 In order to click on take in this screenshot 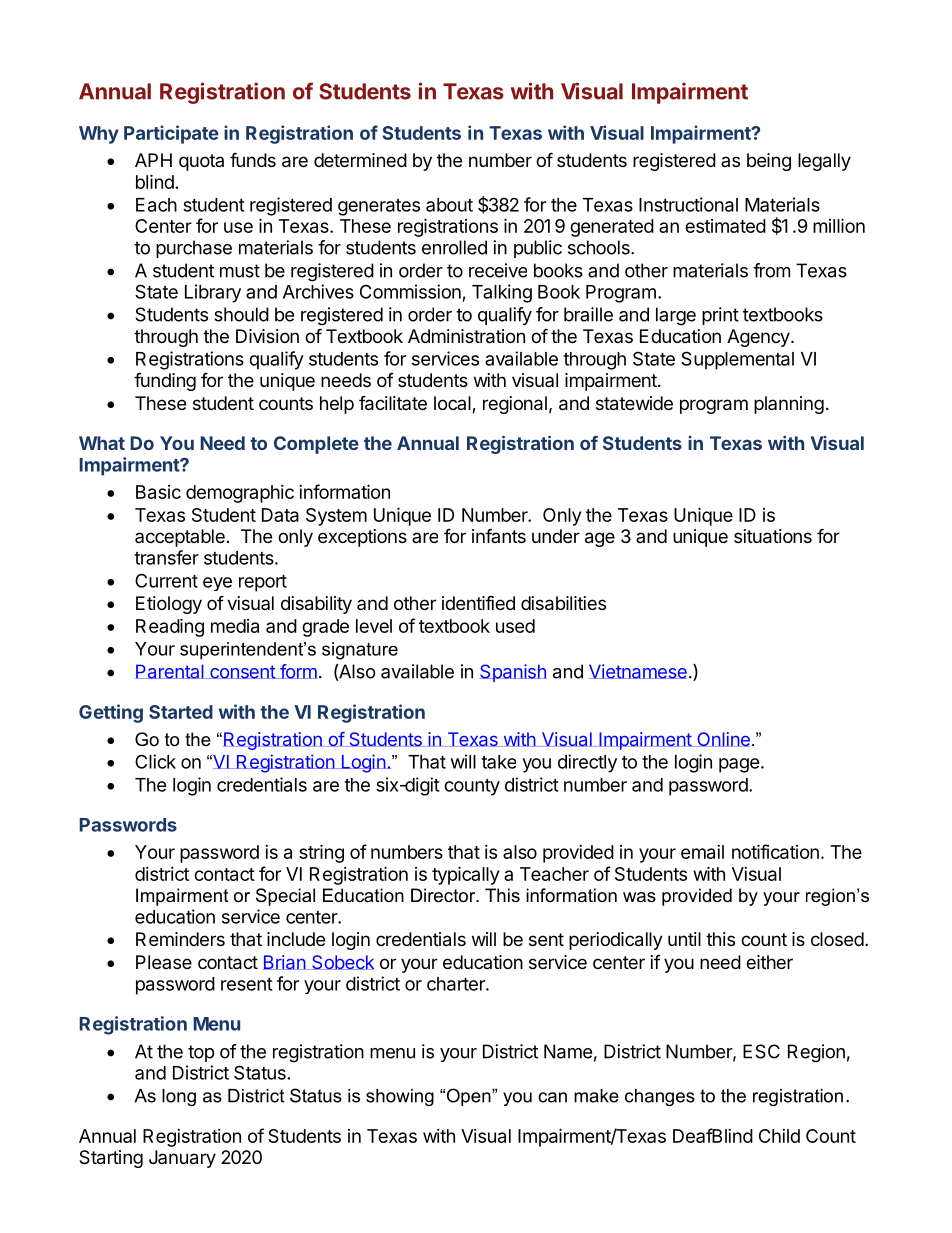, I will do `click(498, 762)`.
